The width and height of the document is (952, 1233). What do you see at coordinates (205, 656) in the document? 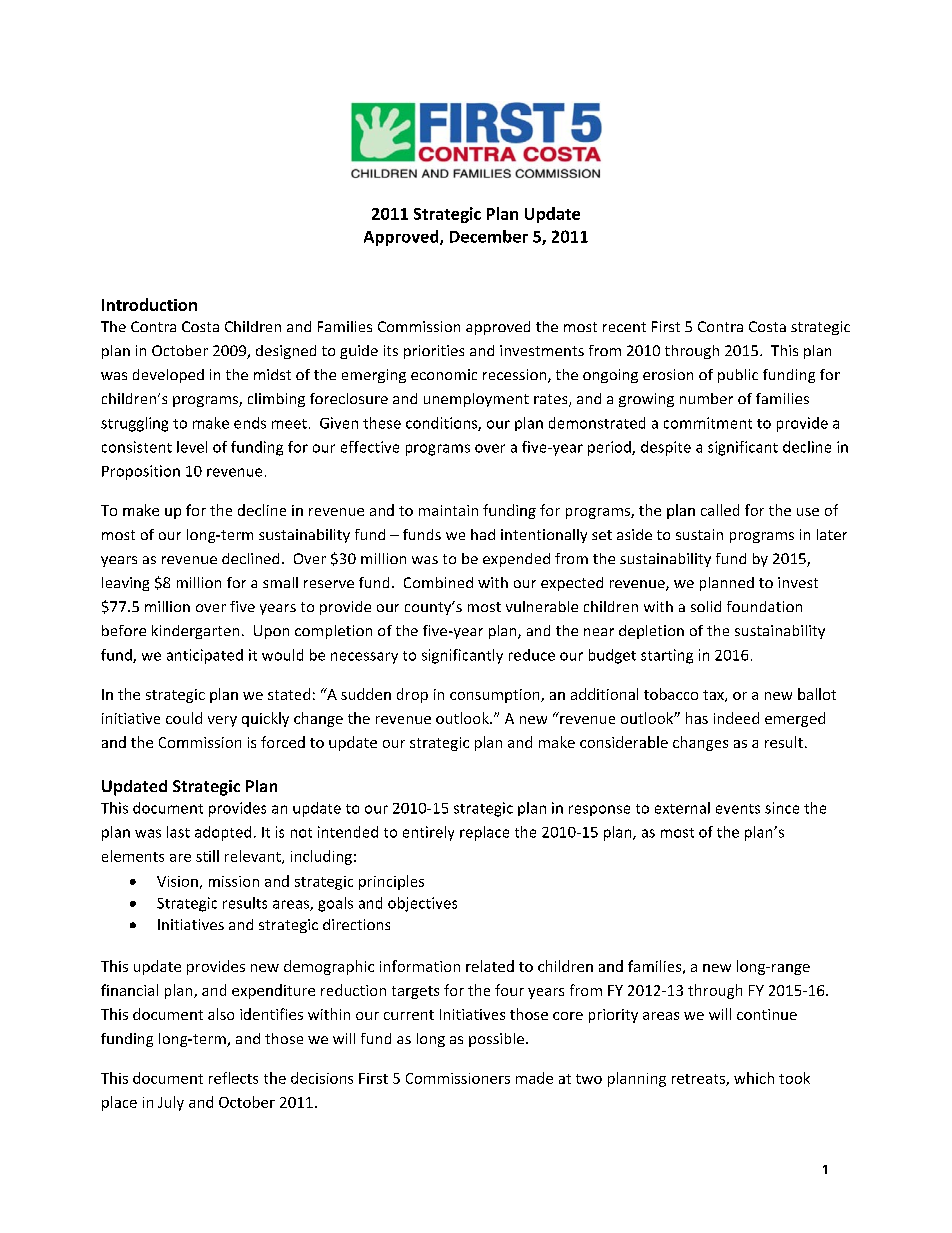
I see `anticipated` at bounding box center [205, 656].
